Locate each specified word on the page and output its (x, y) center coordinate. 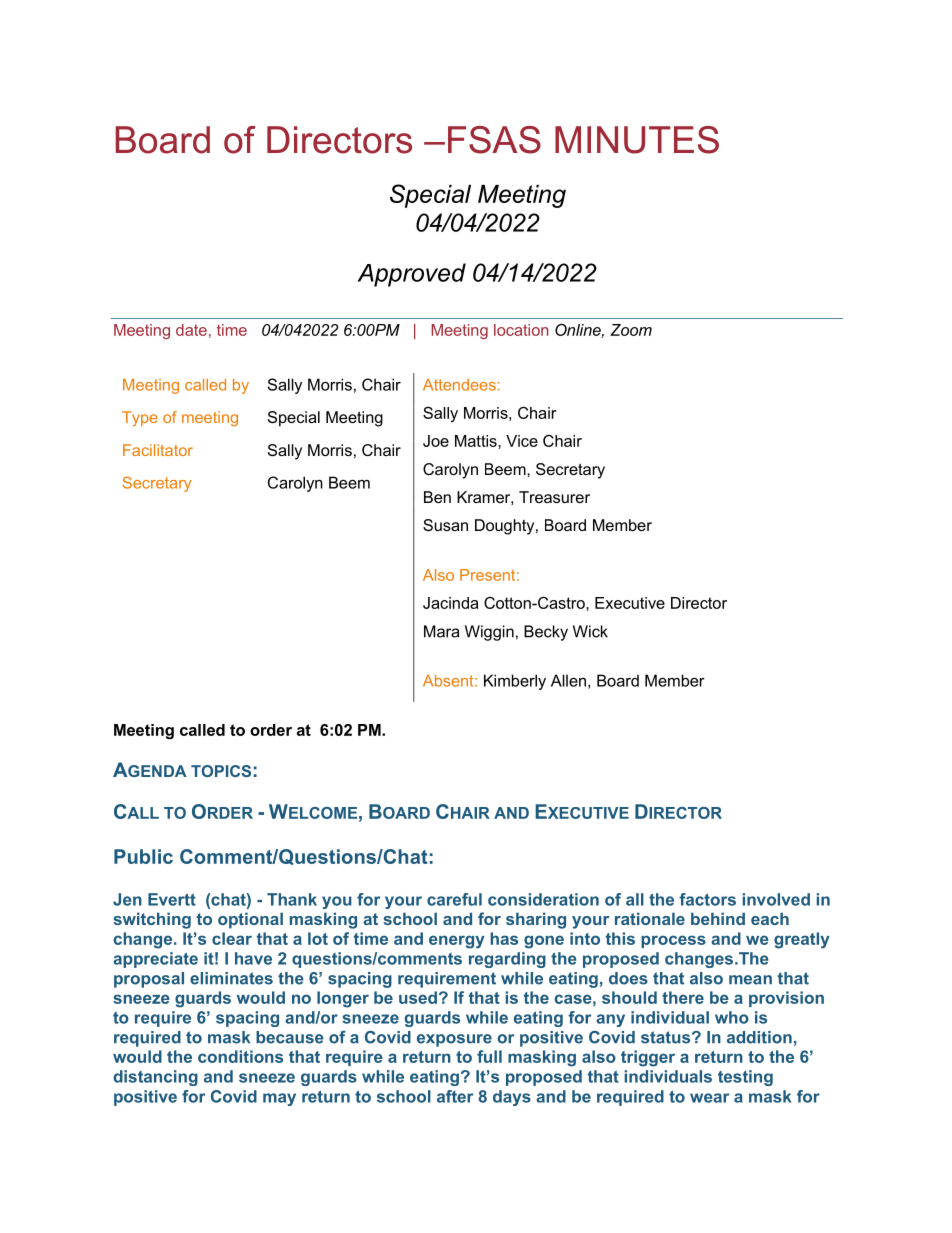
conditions (240, 1056)
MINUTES (637, 140)
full (489, 1056)
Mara (441, 631)
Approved (412, 275)
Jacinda (451, 603)
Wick (590, 631)
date (191, 330)
